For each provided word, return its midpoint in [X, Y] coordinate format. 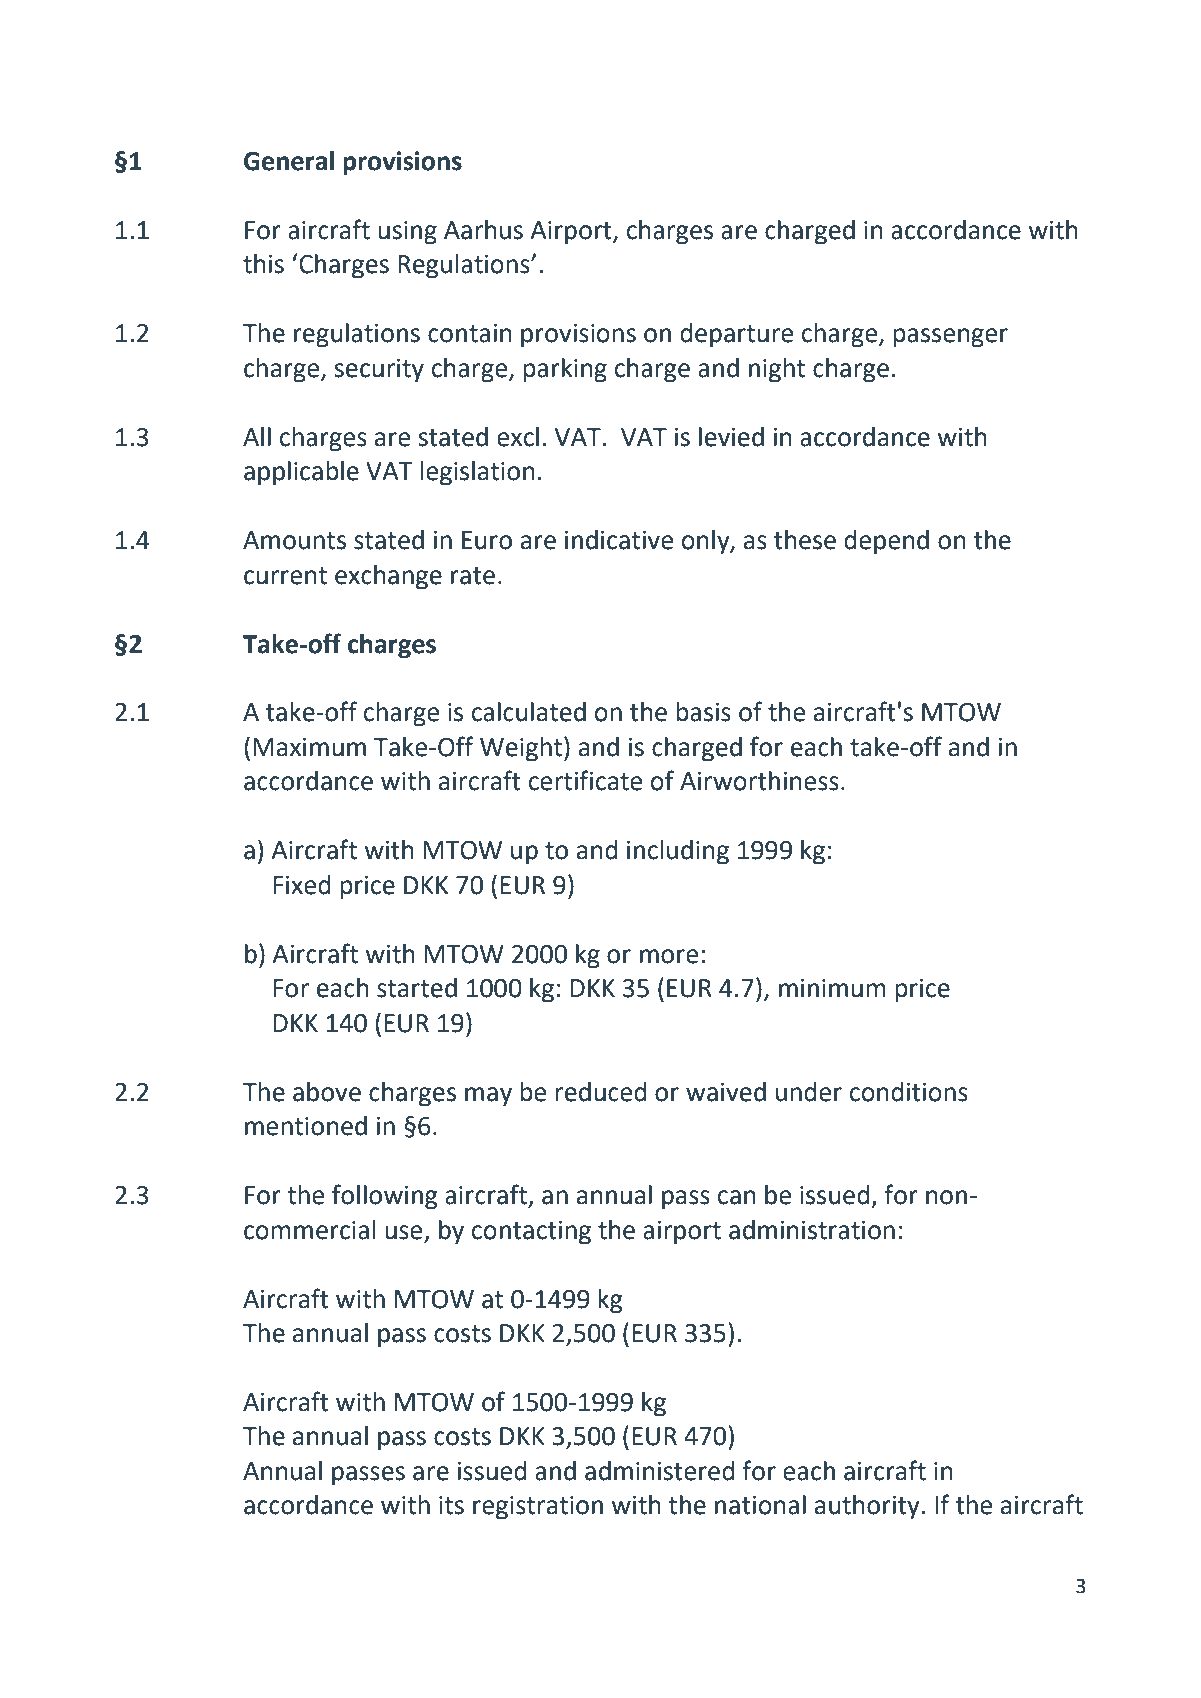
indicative [619, 540]
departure [736, 335]
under [809, 1092]
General [289, 161]
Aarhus [483, 230]
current [285, 576]
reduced [601, 1092]
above [327, 1092]
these [805, 540]
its [451, 1505]
